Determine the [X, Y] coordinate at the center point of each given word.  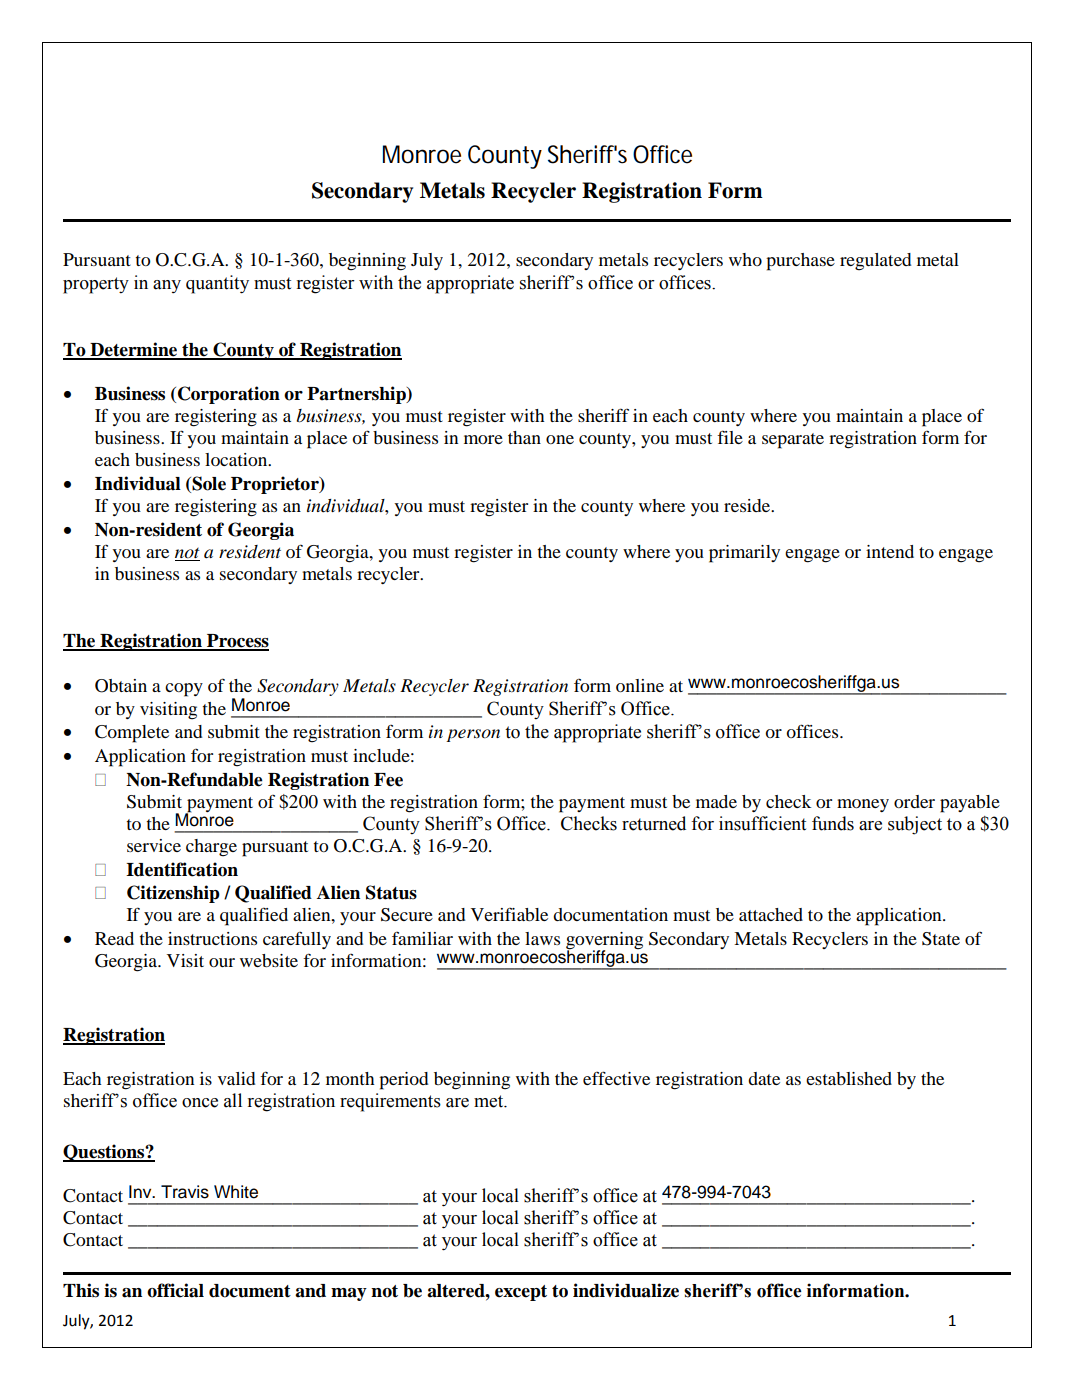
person [473, 735]
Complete [132, 734]
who [745, 259]
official [175, 1290]
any [167, 286]
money [863, 805]
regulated [875, 262]
